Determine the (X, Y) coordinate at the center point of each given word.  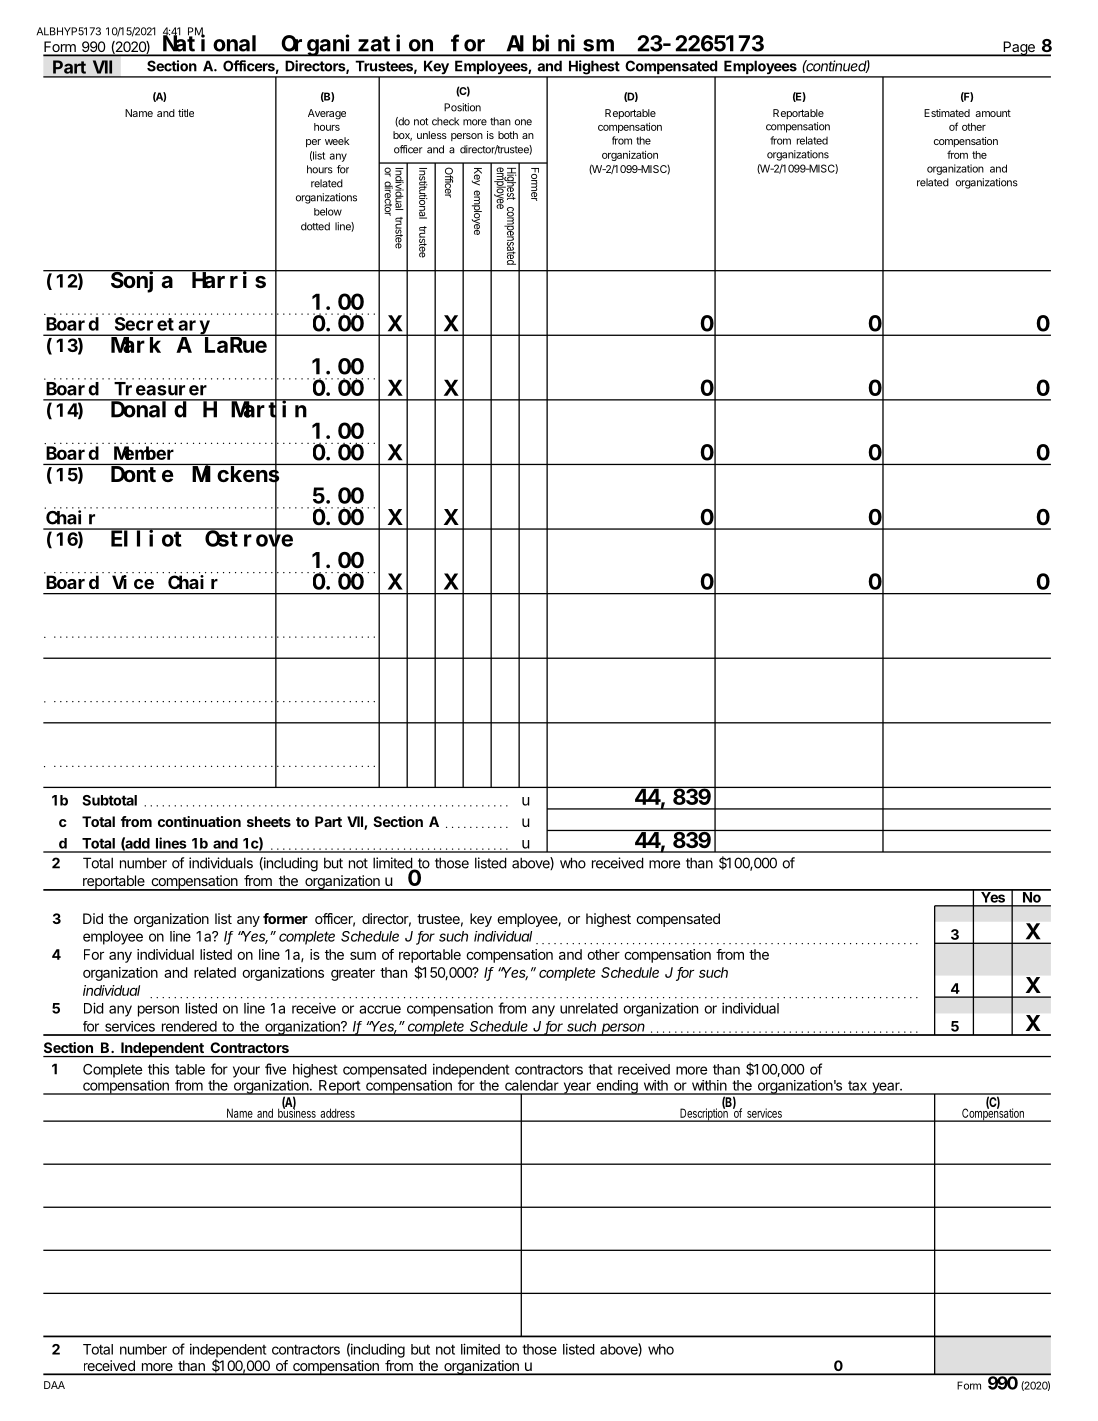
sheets (269, 821)
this (158, 1069)
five (275, 1069)
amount (993, 113)
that (600, 1069)
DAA (54, 1385)
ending (617, 1087)
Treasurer (160, 389)
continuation (199, 821)
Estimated (947, 113)
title (186, 113)
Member (144, 453)
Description (705, 1114)
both (508, 135)
